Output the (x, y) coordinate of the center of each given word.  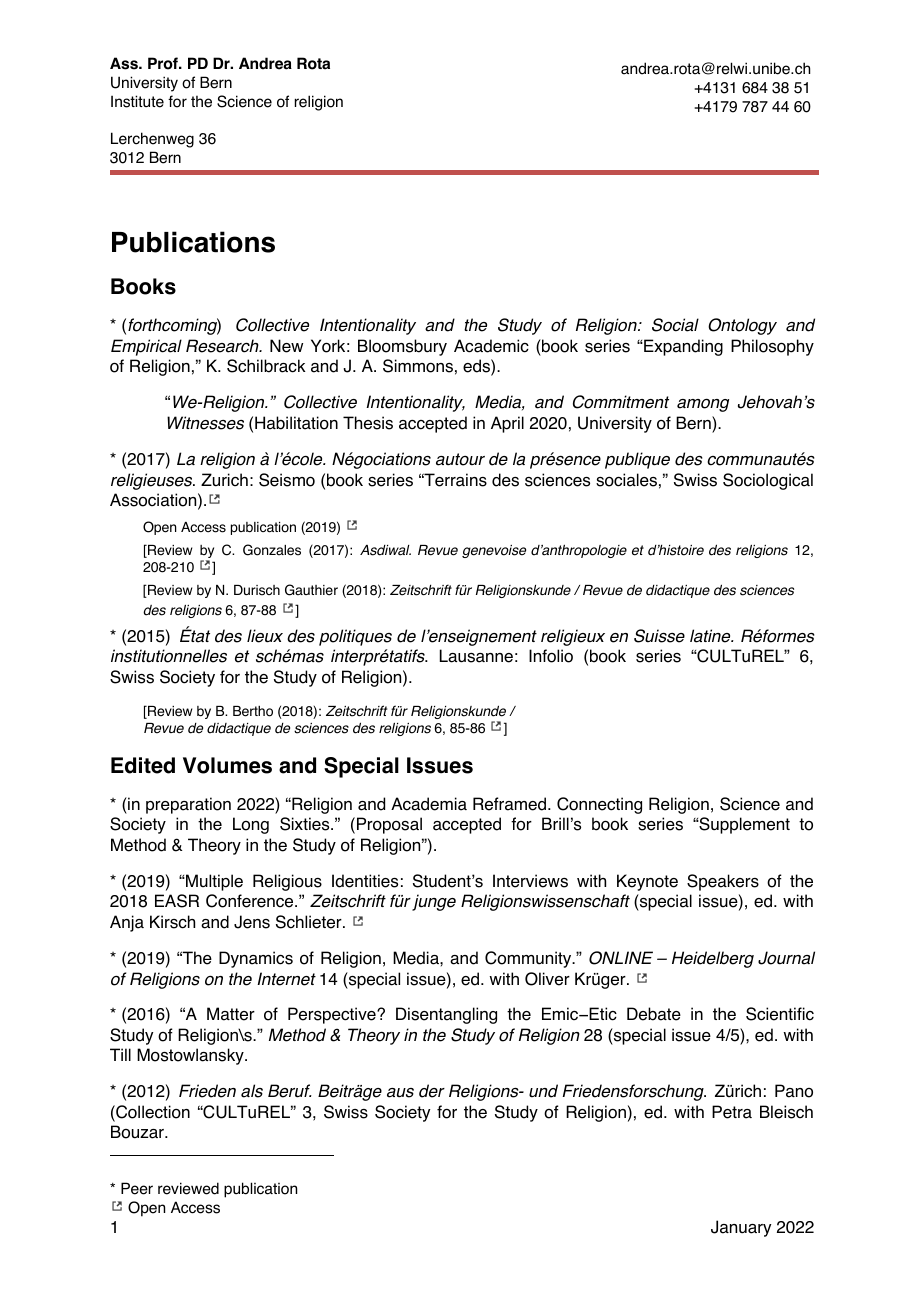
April (507, 424)
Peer (137, 1188)
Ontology (742, 326)
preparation (188, 805)
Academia (429, 804)
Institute (137, 101)
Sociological (768, 481)
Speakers (723, 882)
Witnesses (205, 423)
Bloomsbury (402, 347)
